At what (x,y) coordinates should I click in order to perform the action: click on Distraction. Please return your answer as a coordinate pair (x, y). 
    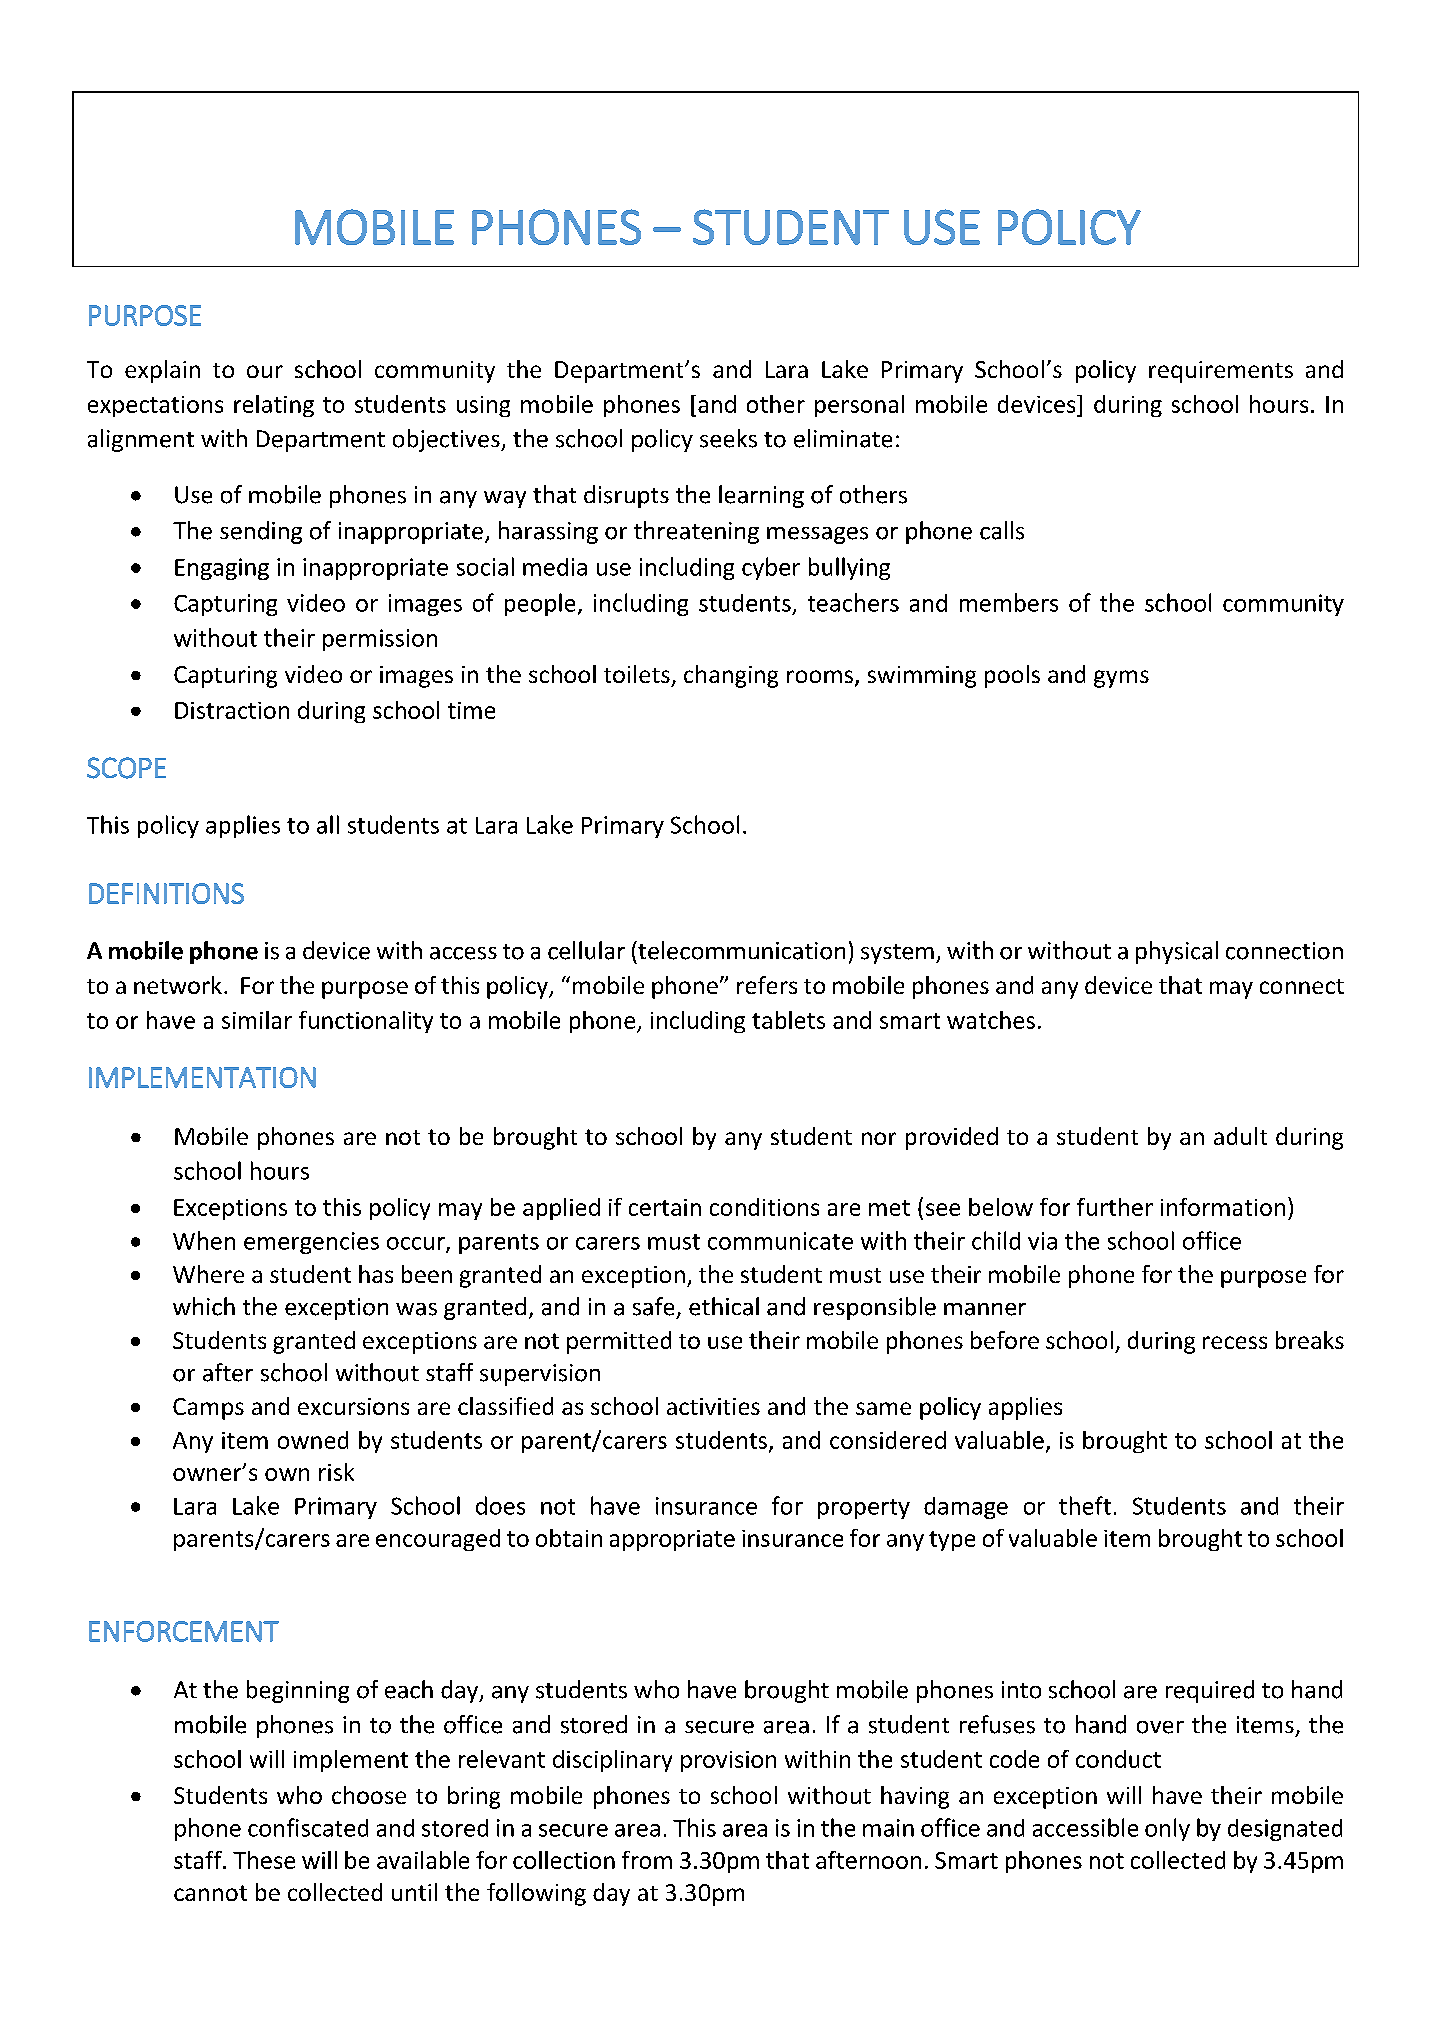
    Looking at the image, I should click on (232, 710).
